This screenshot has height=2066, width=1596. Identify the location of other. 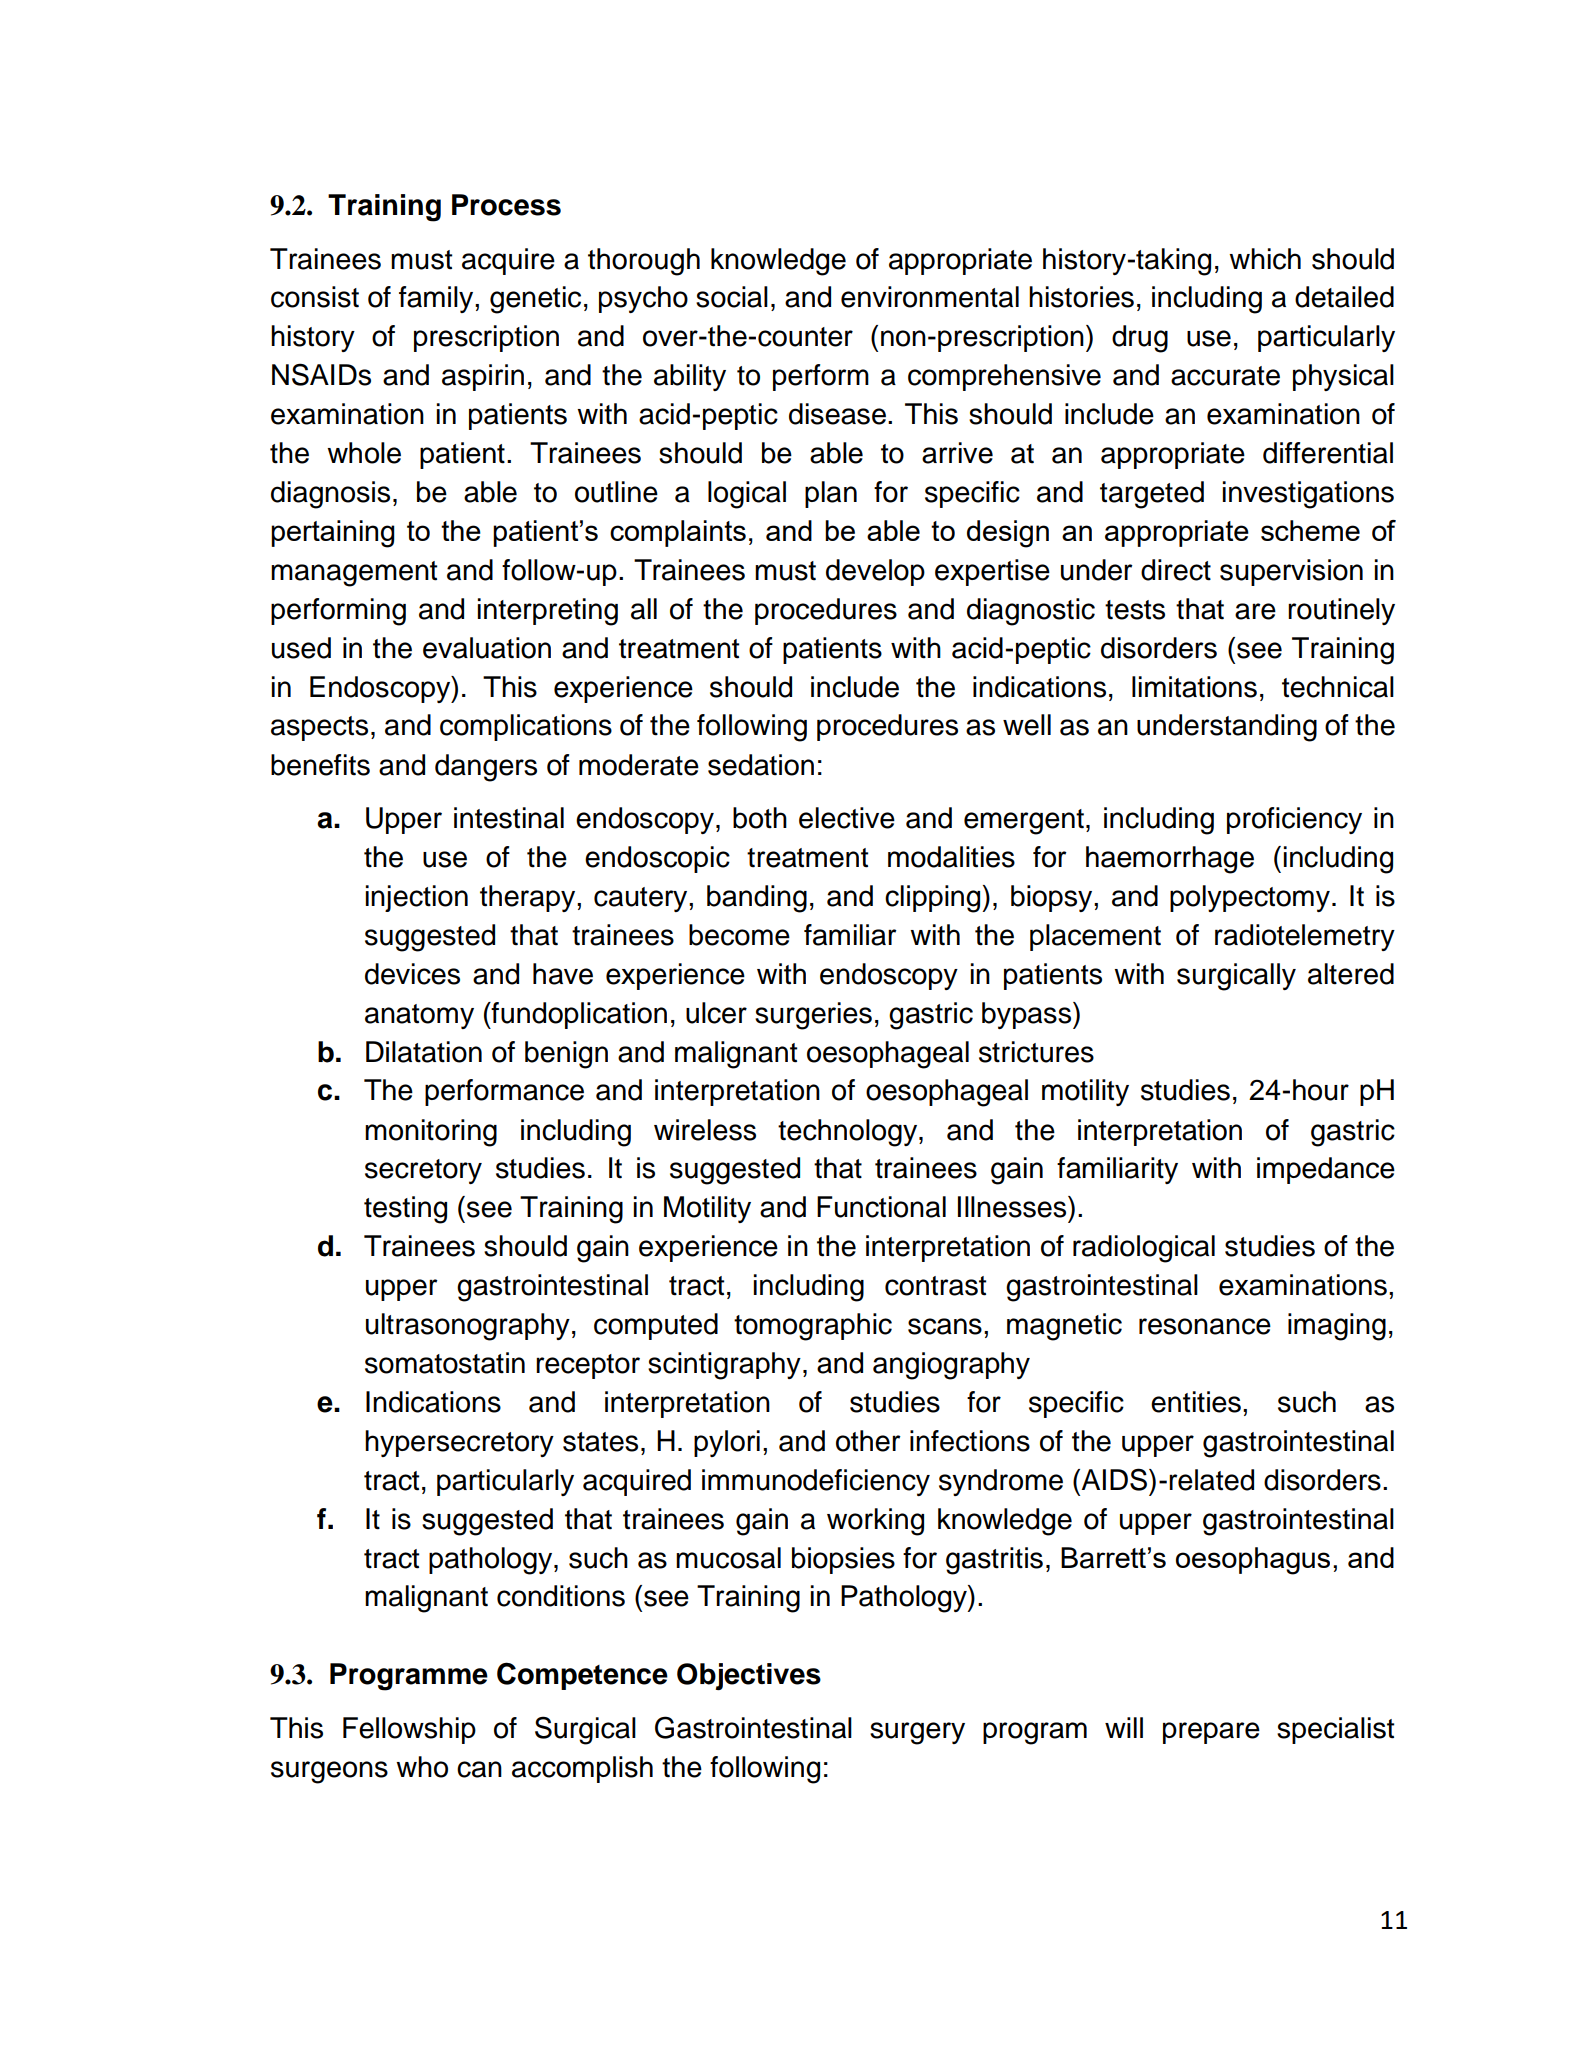
(868, 1441).
